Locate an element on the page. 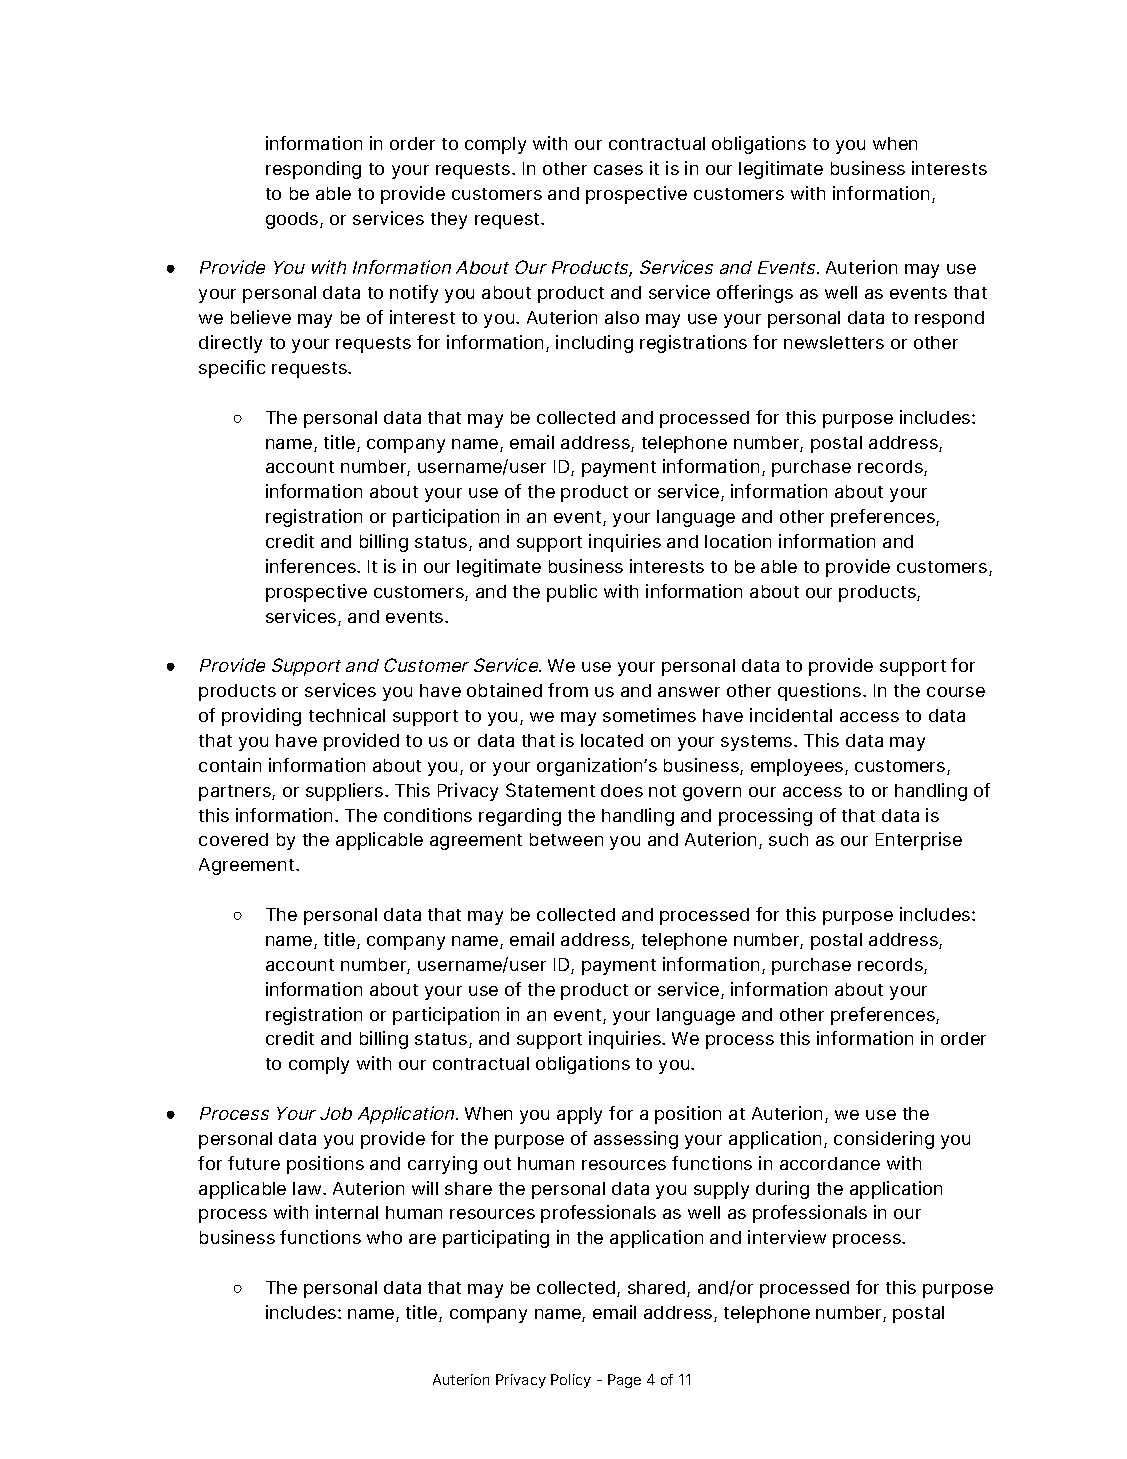 The height and width of the page is (1459, 1127). employees is located at coordinates (798, 767).
